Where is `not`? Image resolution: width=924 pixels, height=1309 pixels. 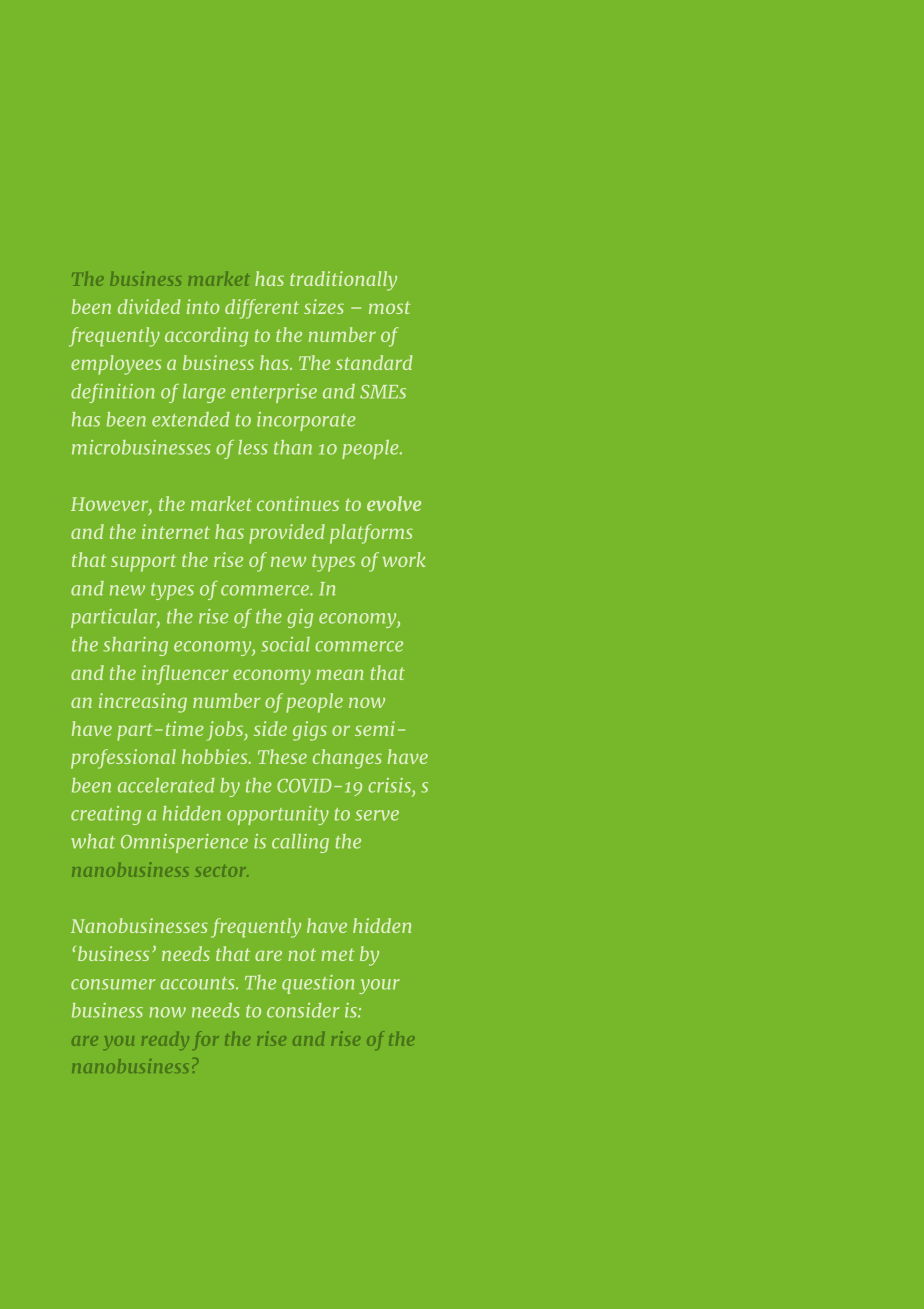
not is located at coordinates (302, 954).
